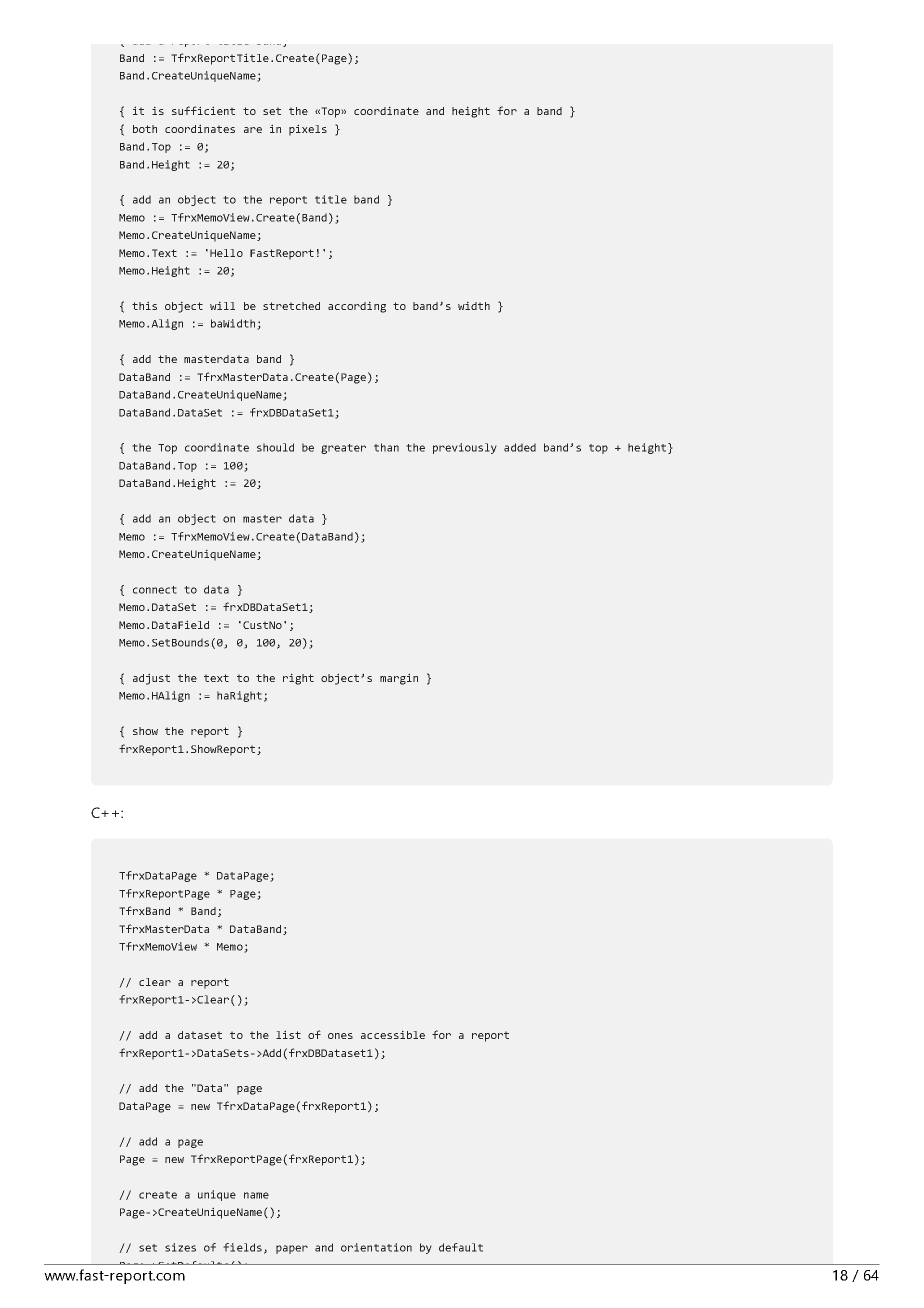  Describe the element at coordinates (151, 679) in the screenshot. I see `adjust` at that location.
